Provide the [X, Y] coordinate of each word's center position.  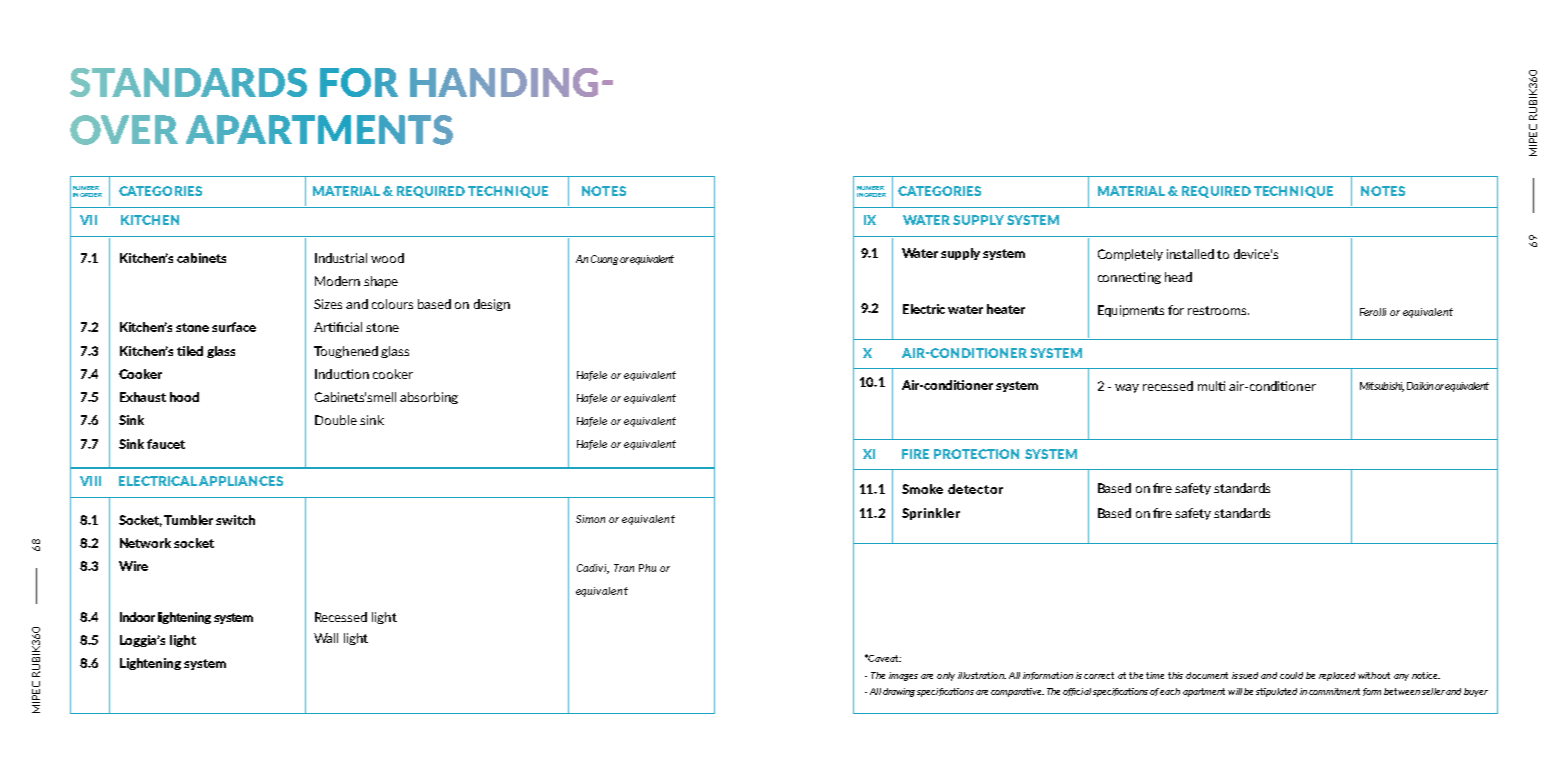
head [1178, 277]
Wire [133, 566]
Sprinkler [931, 514]
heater [1006, 309]
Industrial [341, 258]
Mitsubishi [1382, 387]
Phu [647, 568]
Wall [326, 638]
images [903, 676]
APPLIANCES [241, 481]
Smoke [922, 489]
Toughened [346, 352]
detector [975, 489]
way [1127, 388]
